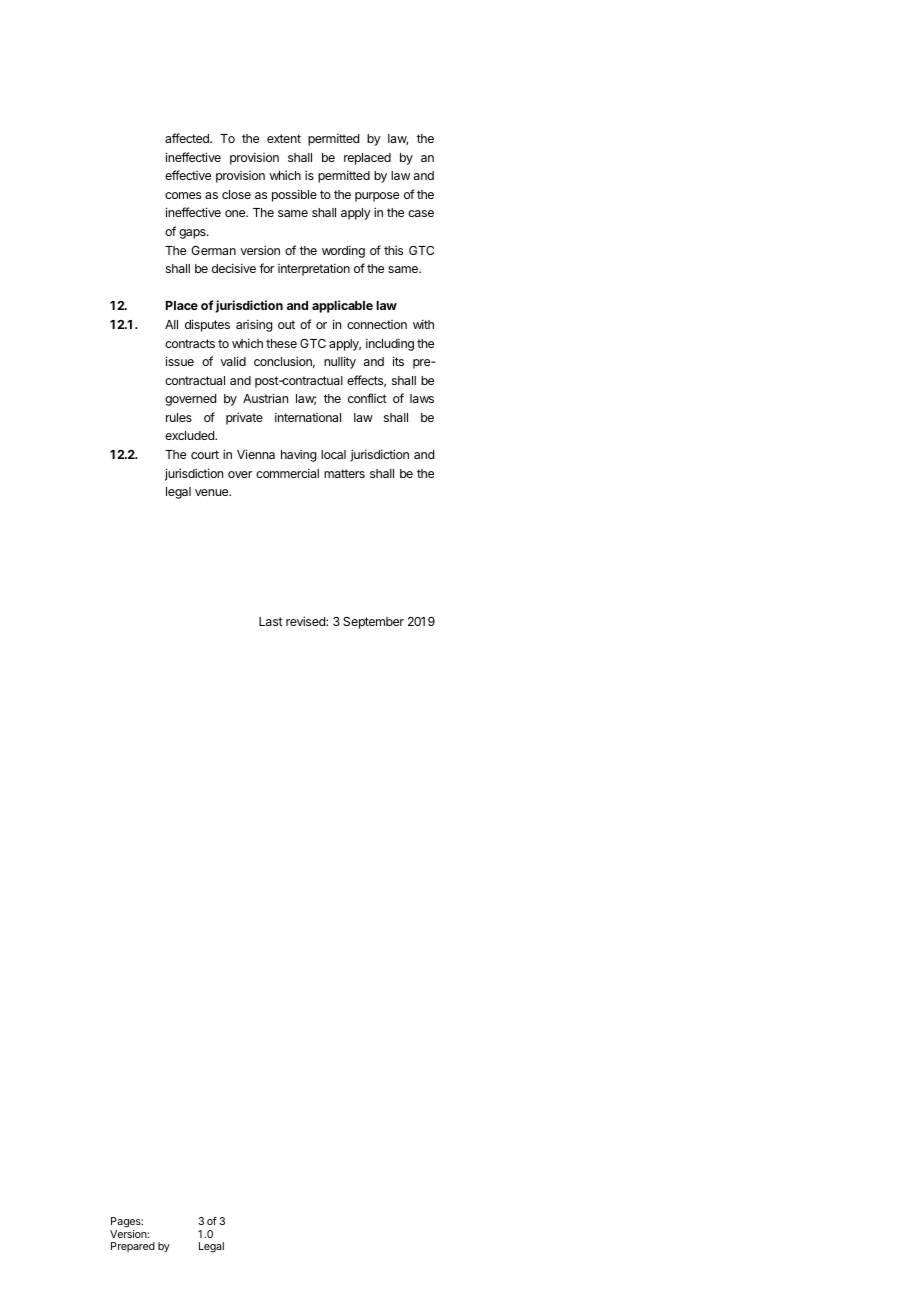 The image size is (924, 1308). What do you see at coordinates (183, 195) in the document?
I see `comes` at bounding box center [183, 195].
